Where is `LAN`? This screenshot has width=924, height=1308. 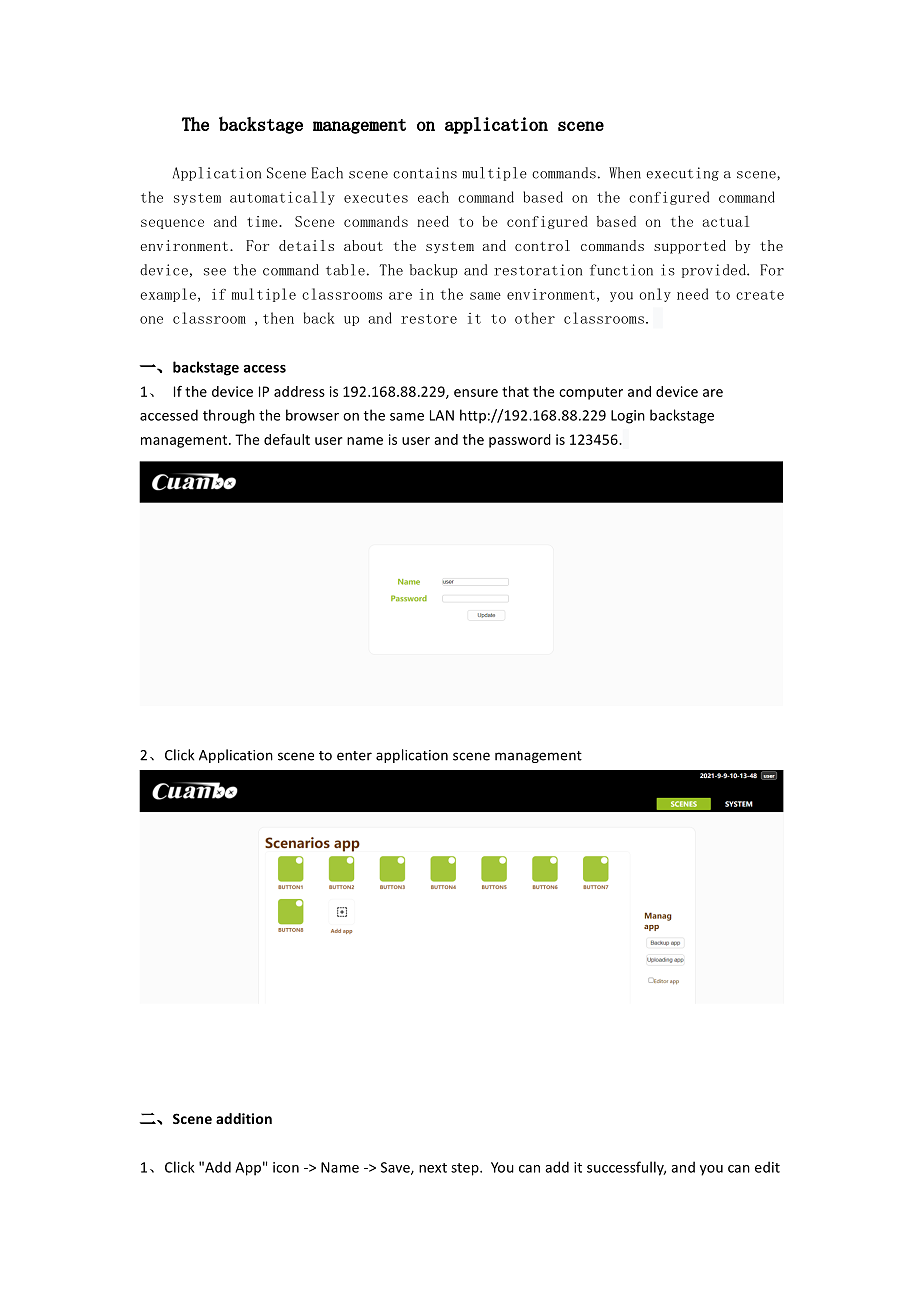 LAN is located at coordinates (442, 415).
